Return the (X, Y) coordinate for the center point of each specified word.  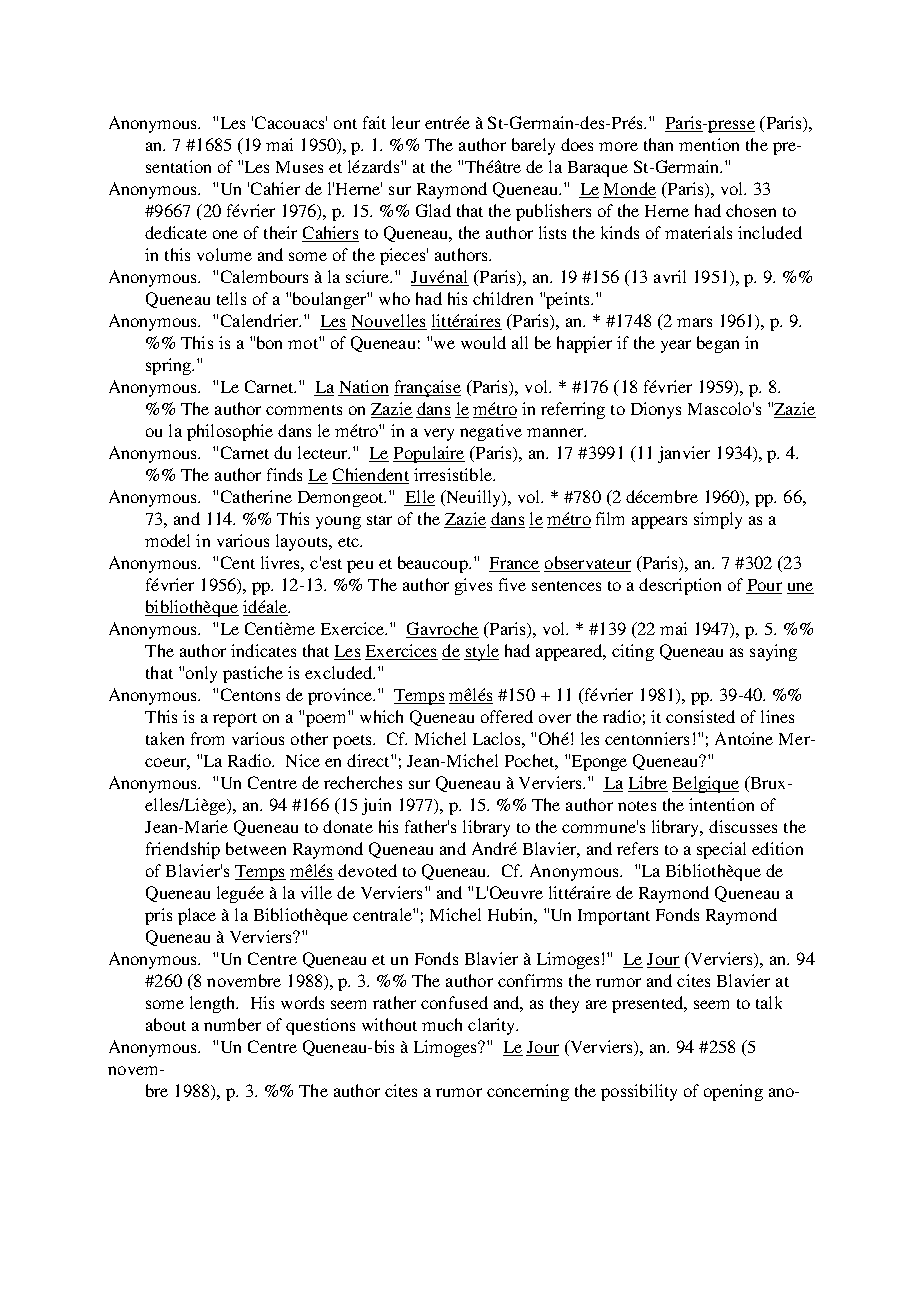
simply (718, 520)
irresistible (454, 474)
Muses (299, 167)
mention (709, 144)
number (232, 1024)
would (483, 342)
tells (231, 298)
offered (507, 716)
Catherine (256, 496)
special (721, 850)
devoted (367, 870)
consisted (700, 716)
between (256, 848)
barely (533, 146)
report (235, 720)
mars (694, 322)
